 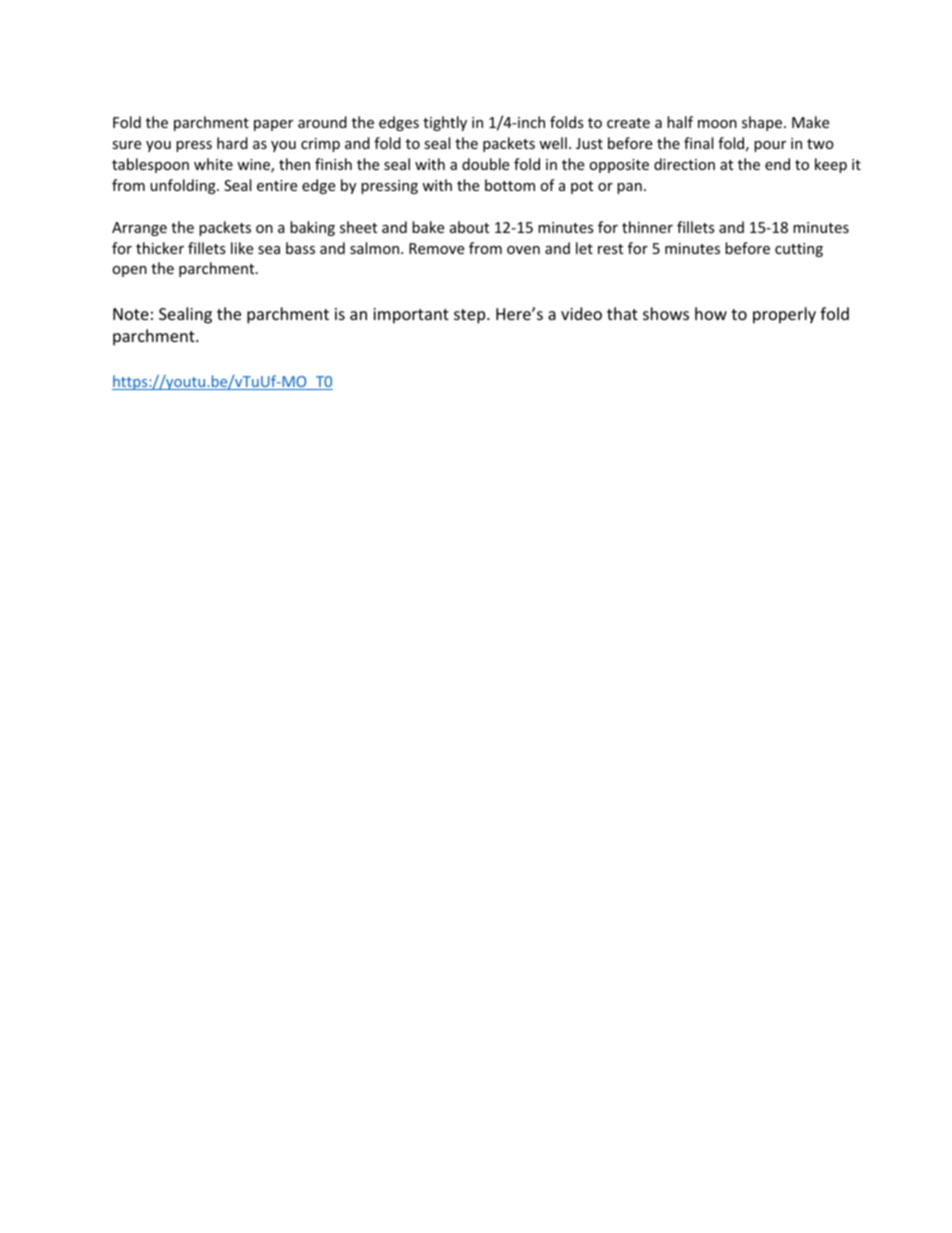 What do you see at coordinates (799, 250) in the document?
I see `cutting` at bounding box center [799, 250].
